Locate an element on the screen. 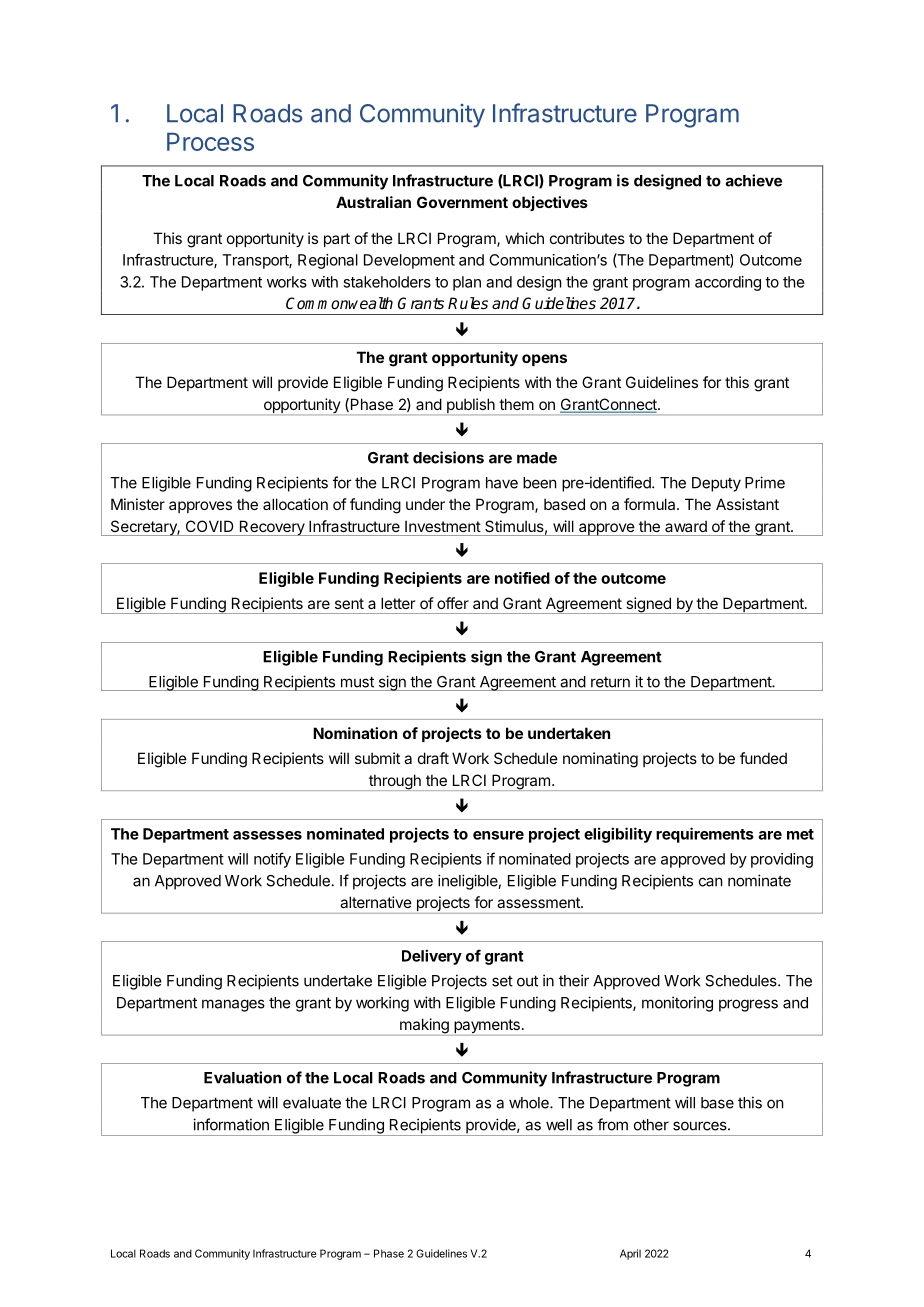 This screenshot has height=1307, width=924. draft is located at coordinates (433, 758).
